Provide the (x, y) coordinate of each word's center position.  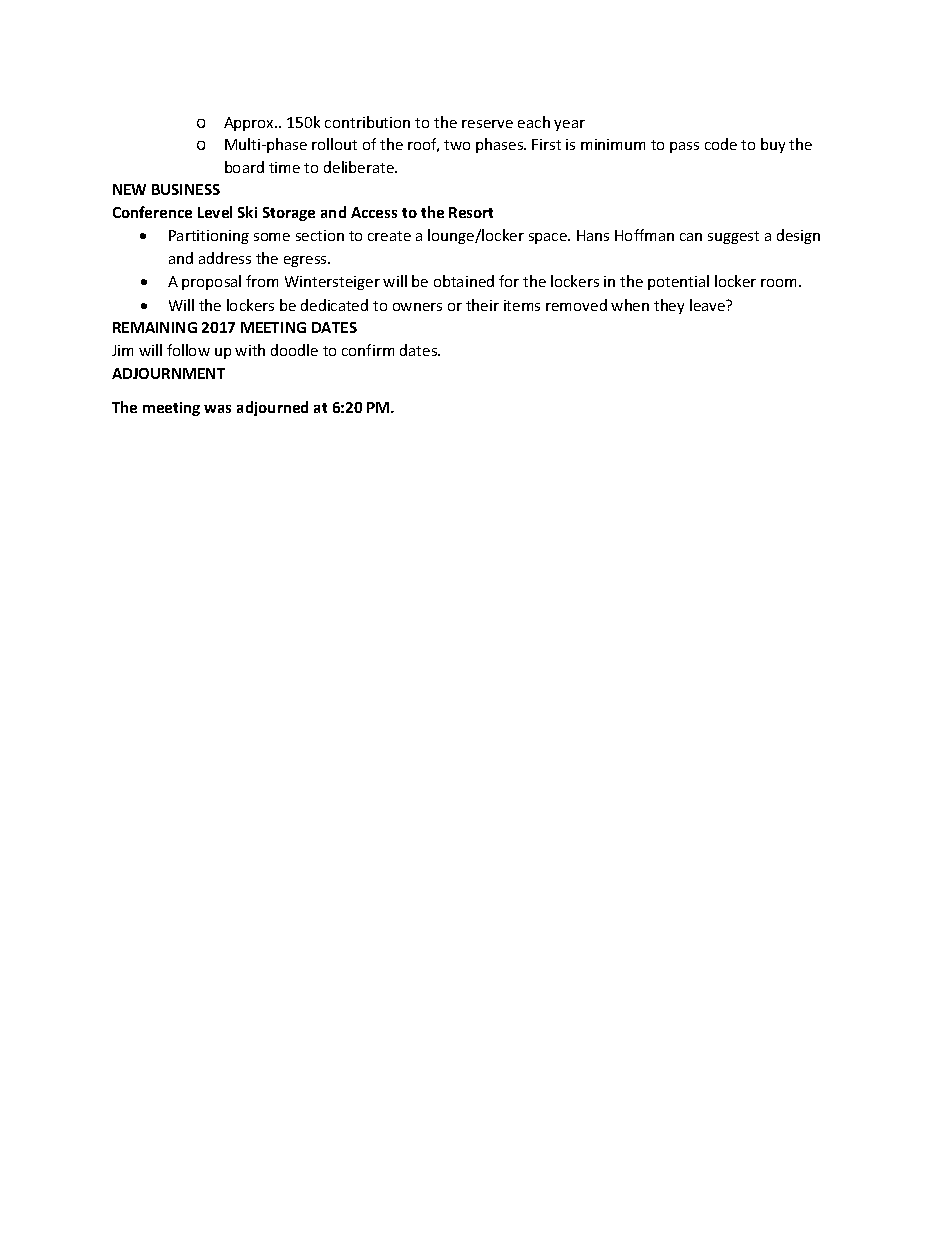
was (217, 409)
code (721, 144)
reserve (487, 124)
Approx (250, 124)
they (669, 306)
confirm (368, 350)
